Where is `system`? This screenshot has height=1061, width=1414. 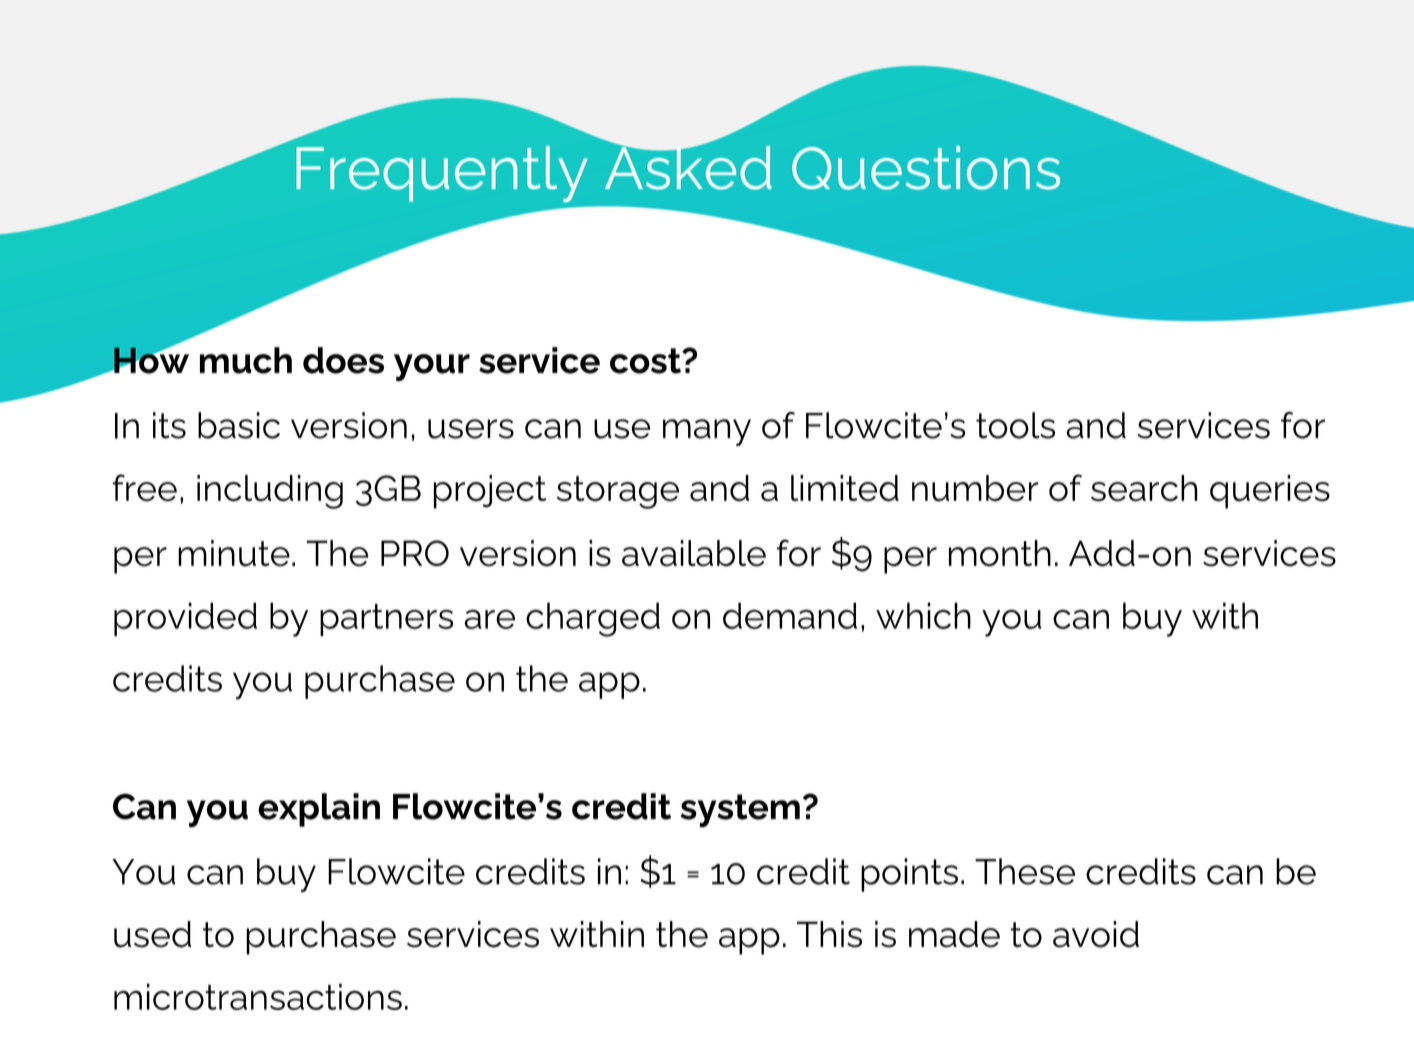 system is located at coordinates (740, 811).
